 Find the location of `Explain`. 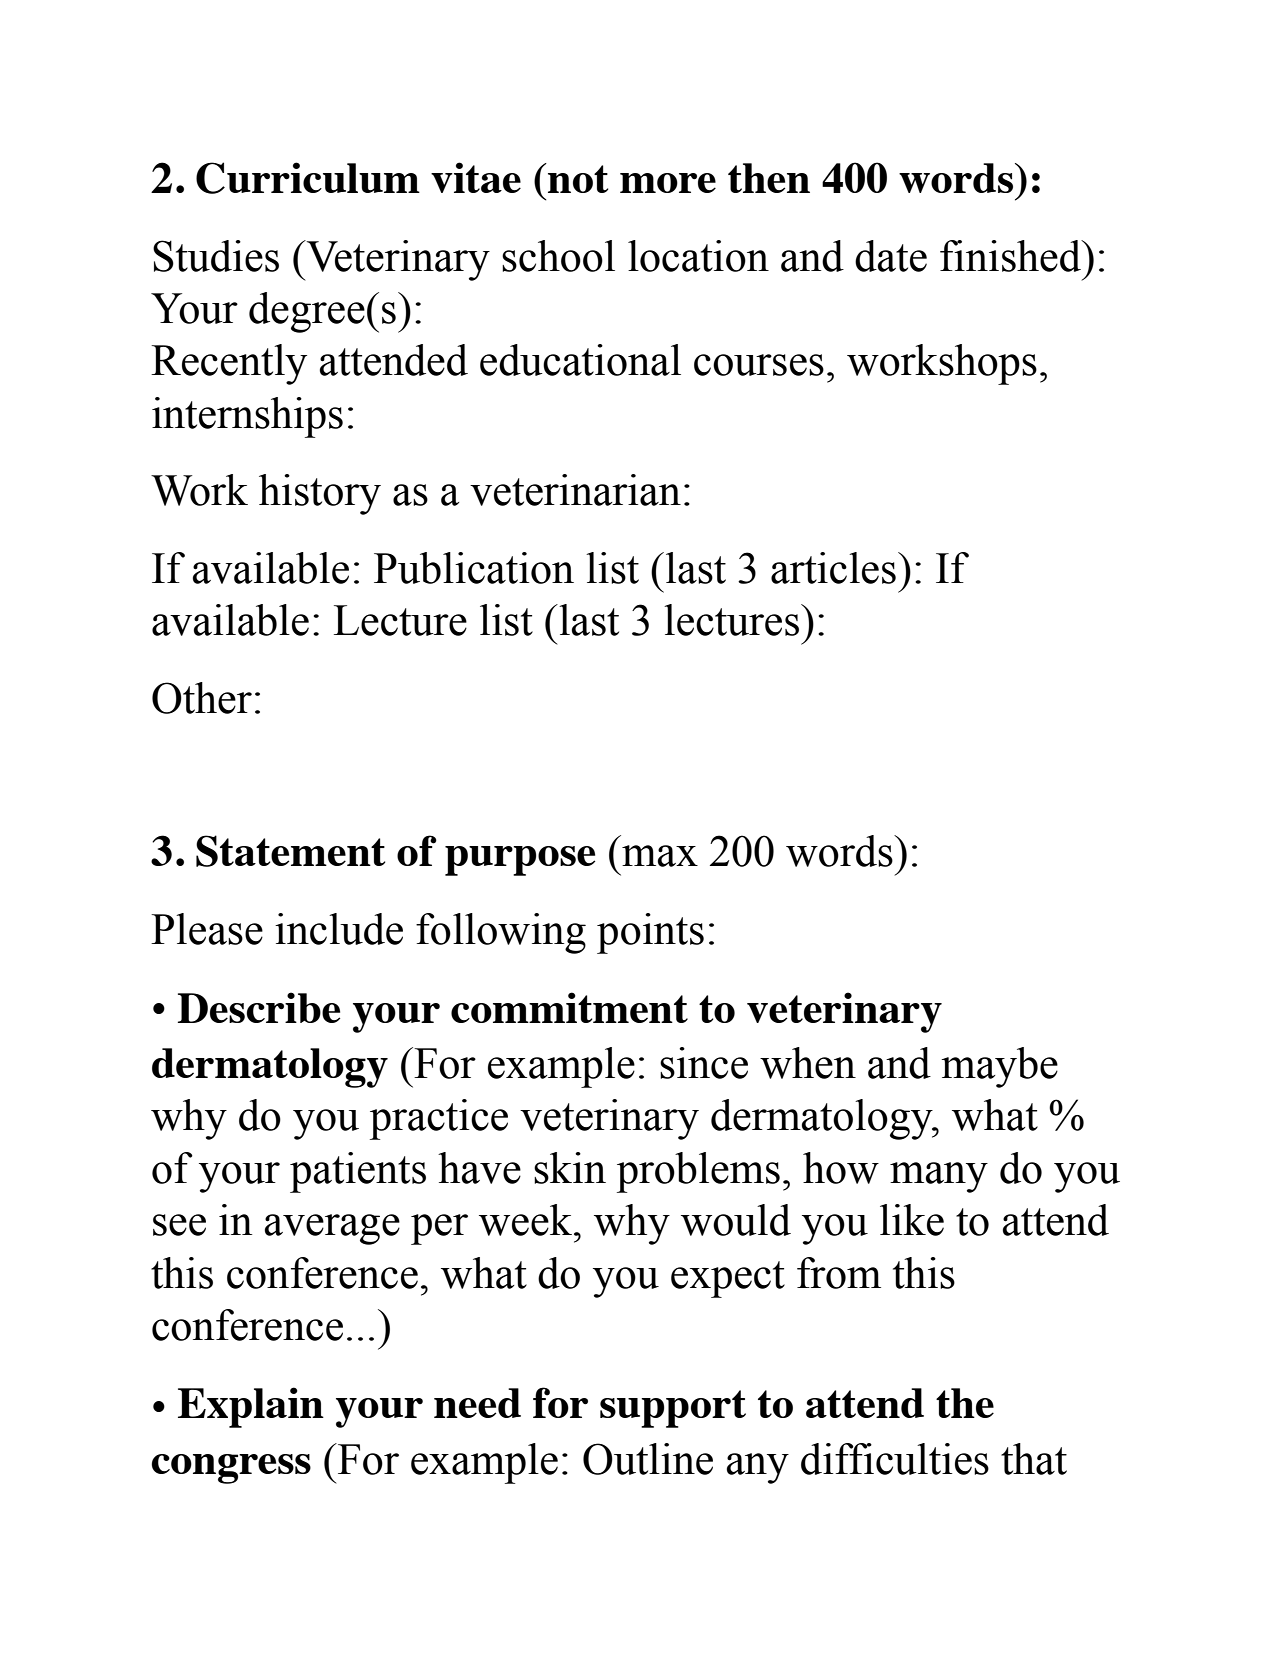

Explain is located at coordinates (251, 1407).
